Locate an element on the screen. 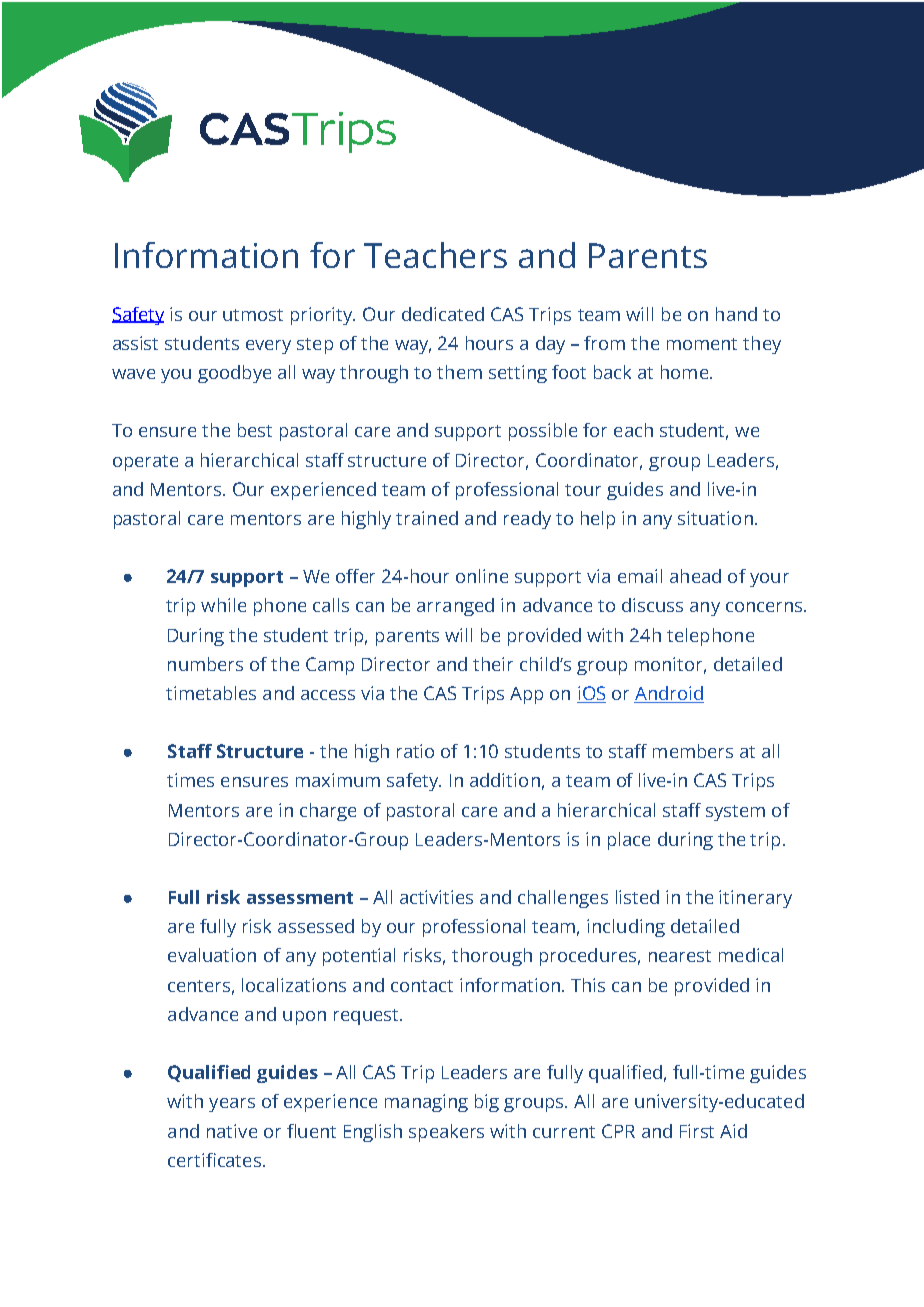  members is located at coordinates (693, 751).
